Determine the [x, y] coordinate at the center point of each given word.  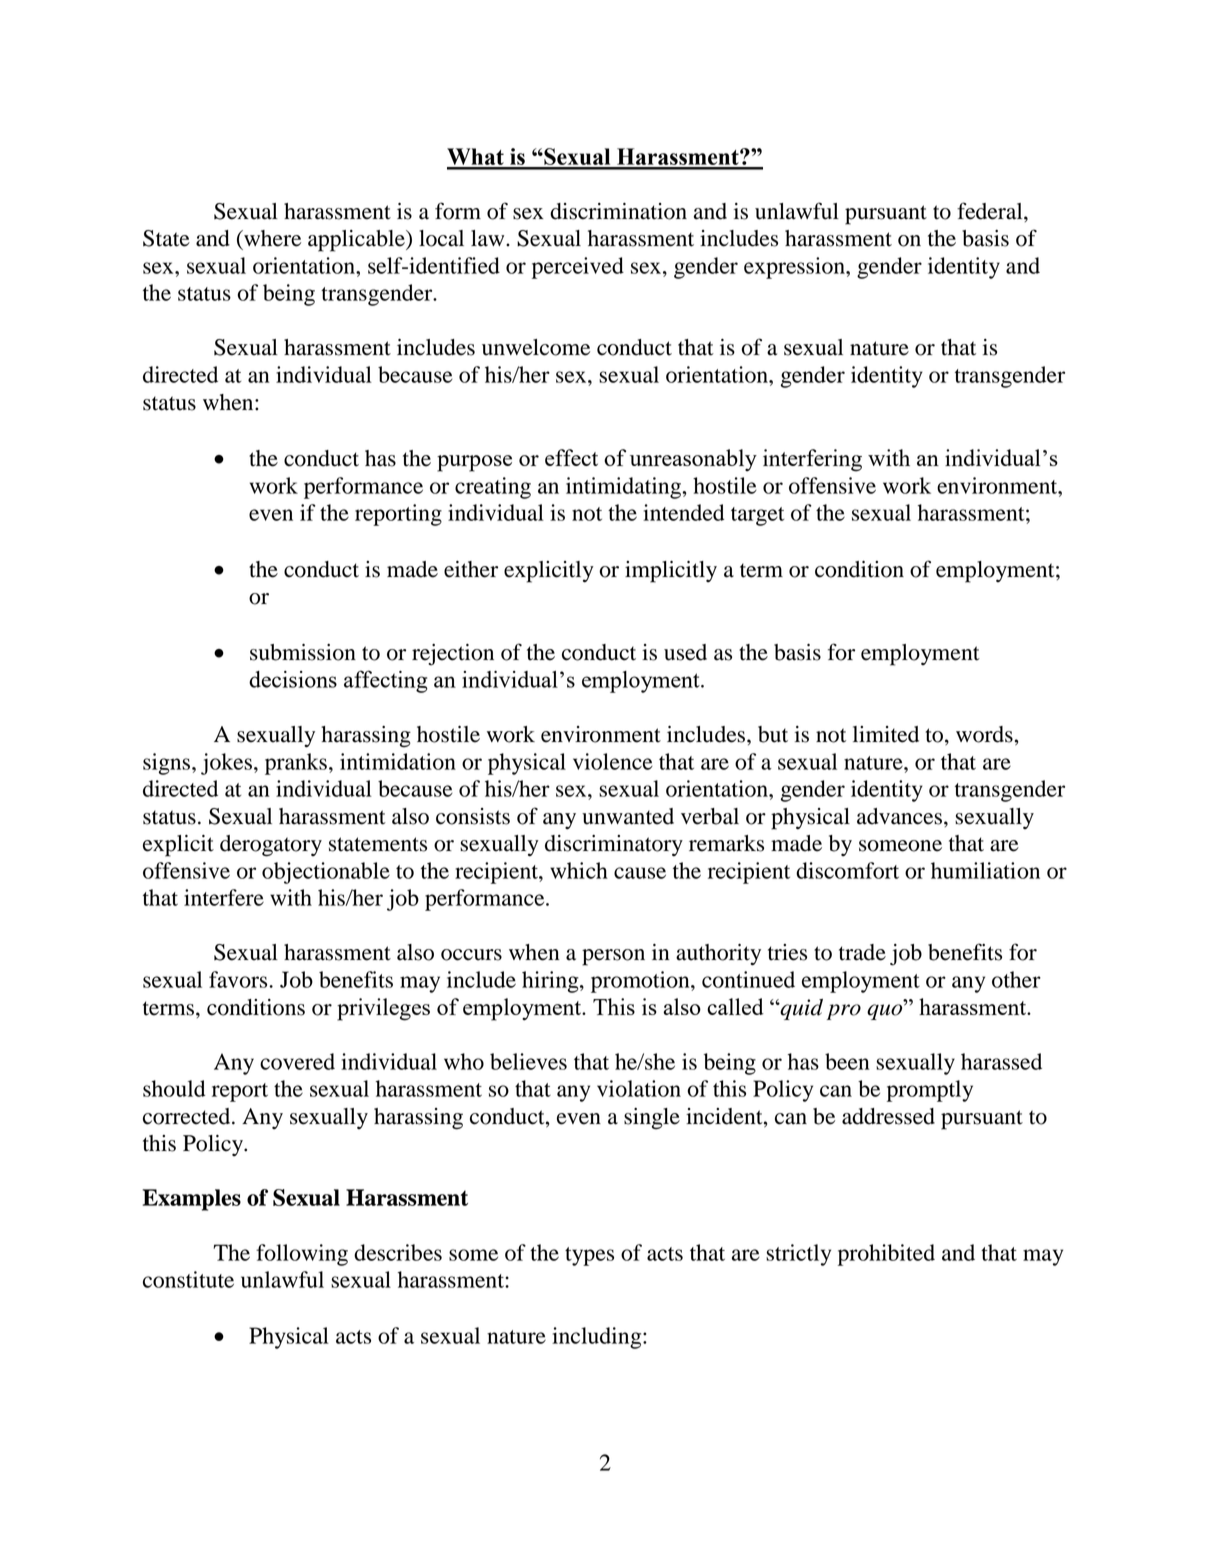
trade [862, 952]
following [302, 1255]
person [613, 957]
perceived [578, 268]
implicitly [671, 572]
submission [303, 652]
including [598, 1338]
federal [991, 211]
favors [239, 979]
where [271, 238]
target [757, 516]
